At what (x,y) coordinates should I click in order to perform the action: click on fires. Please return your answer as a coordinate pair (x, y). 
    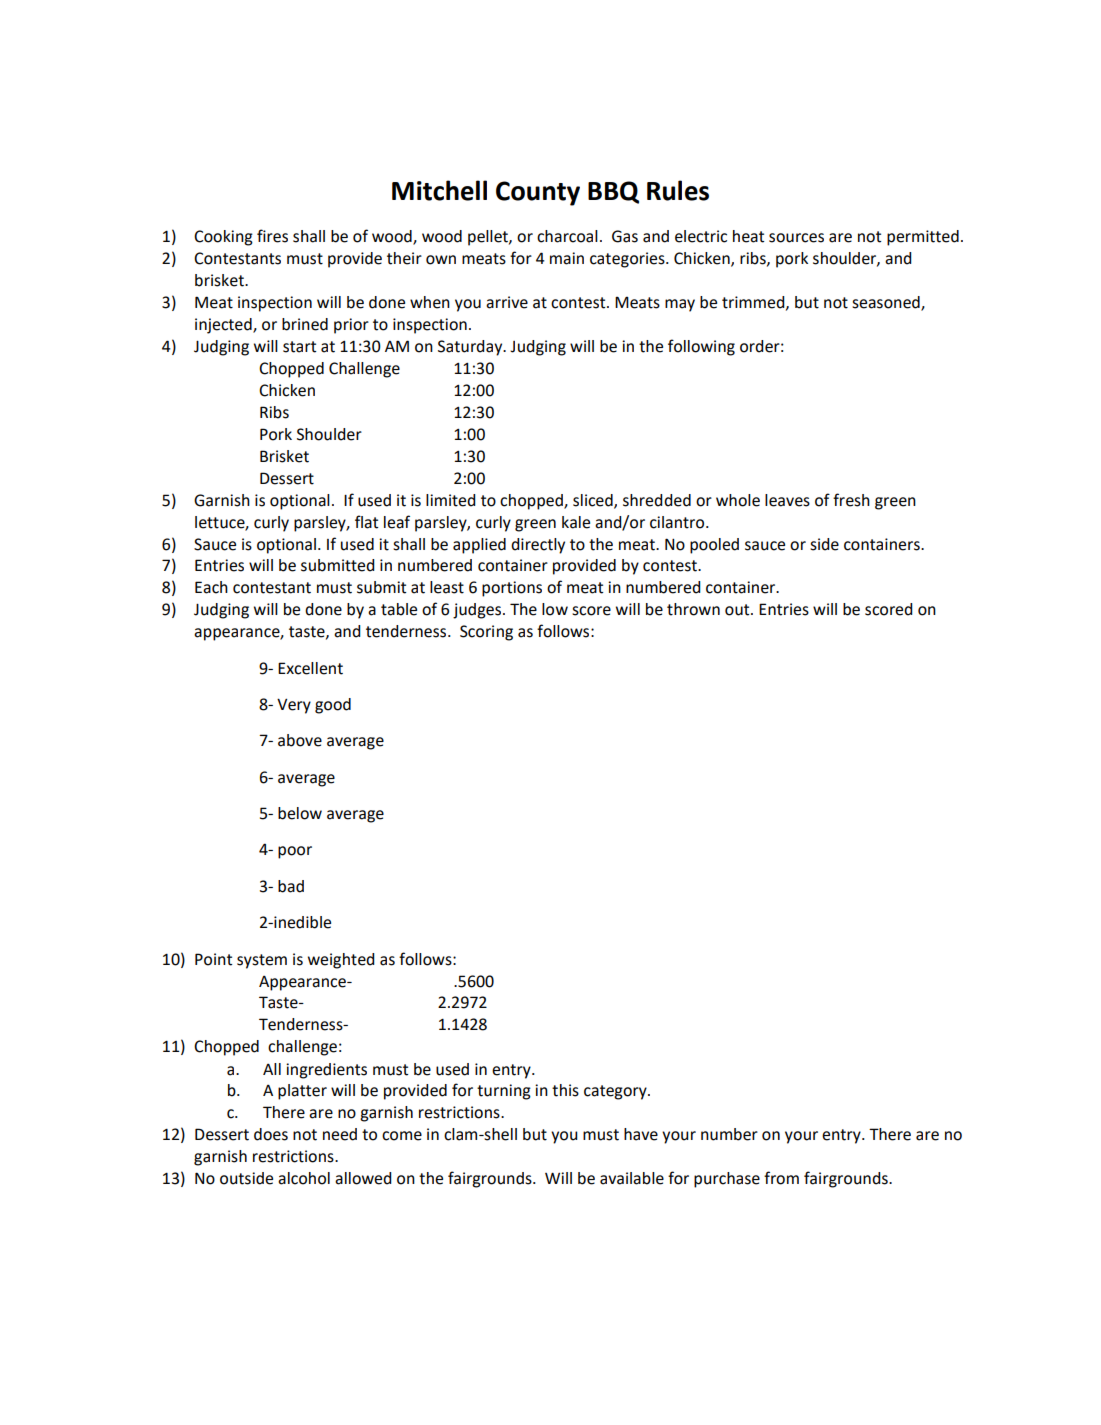
    Looking at the image, I should click on (272, 236).
